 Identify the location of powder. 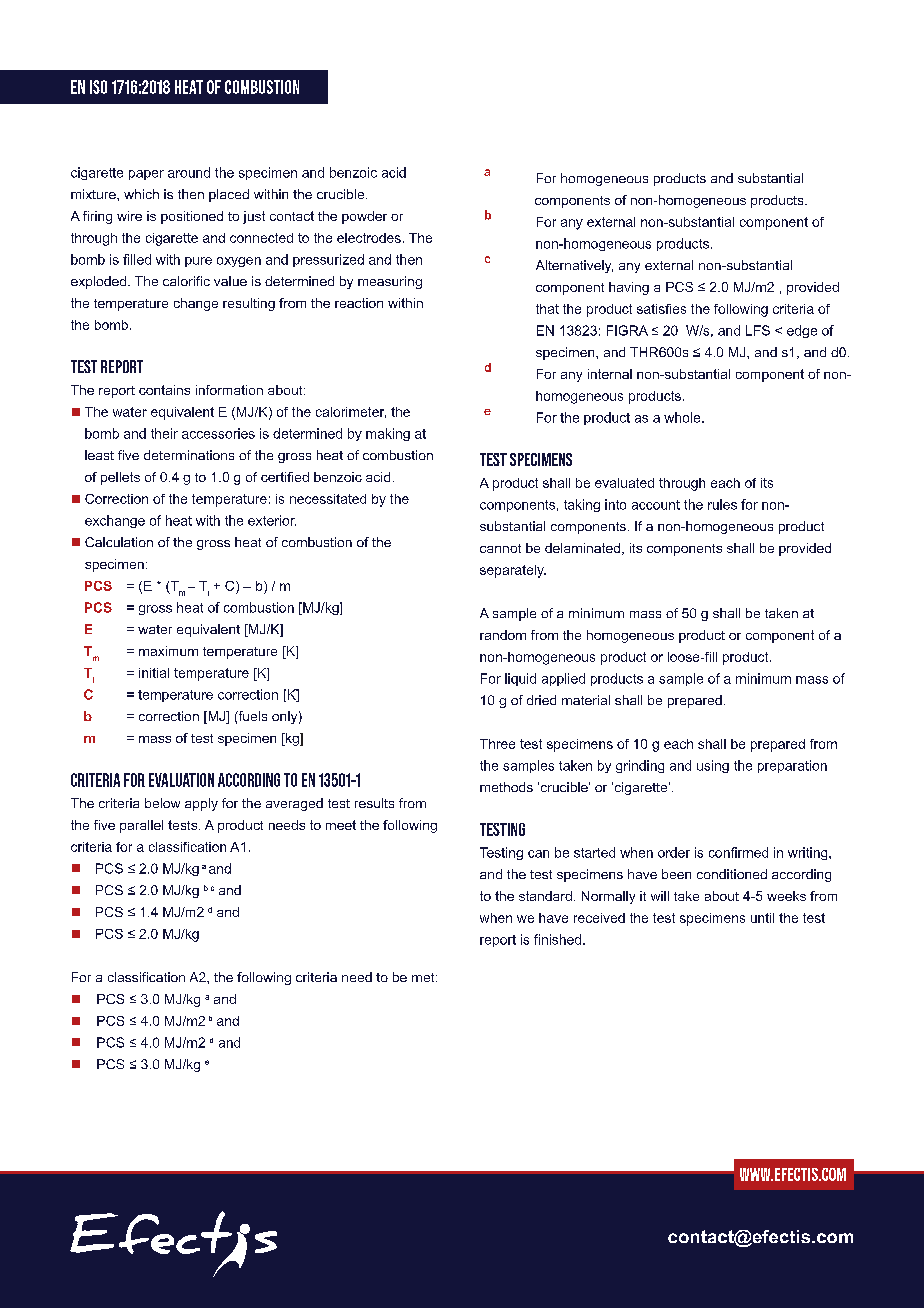
(364, 217).
